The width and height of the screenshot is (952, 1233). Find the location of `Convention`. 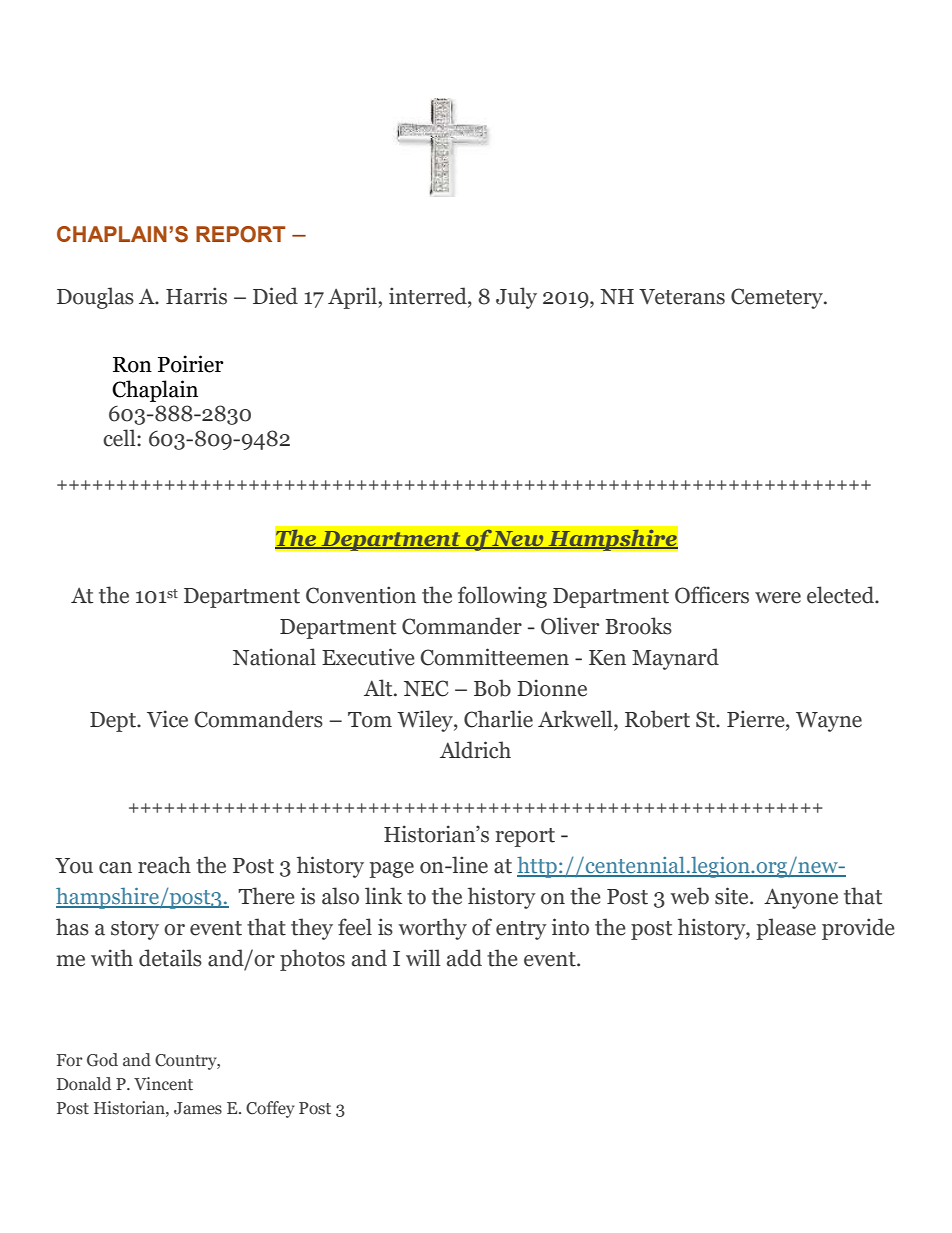

Convention is located at coordinates (361, 595).
